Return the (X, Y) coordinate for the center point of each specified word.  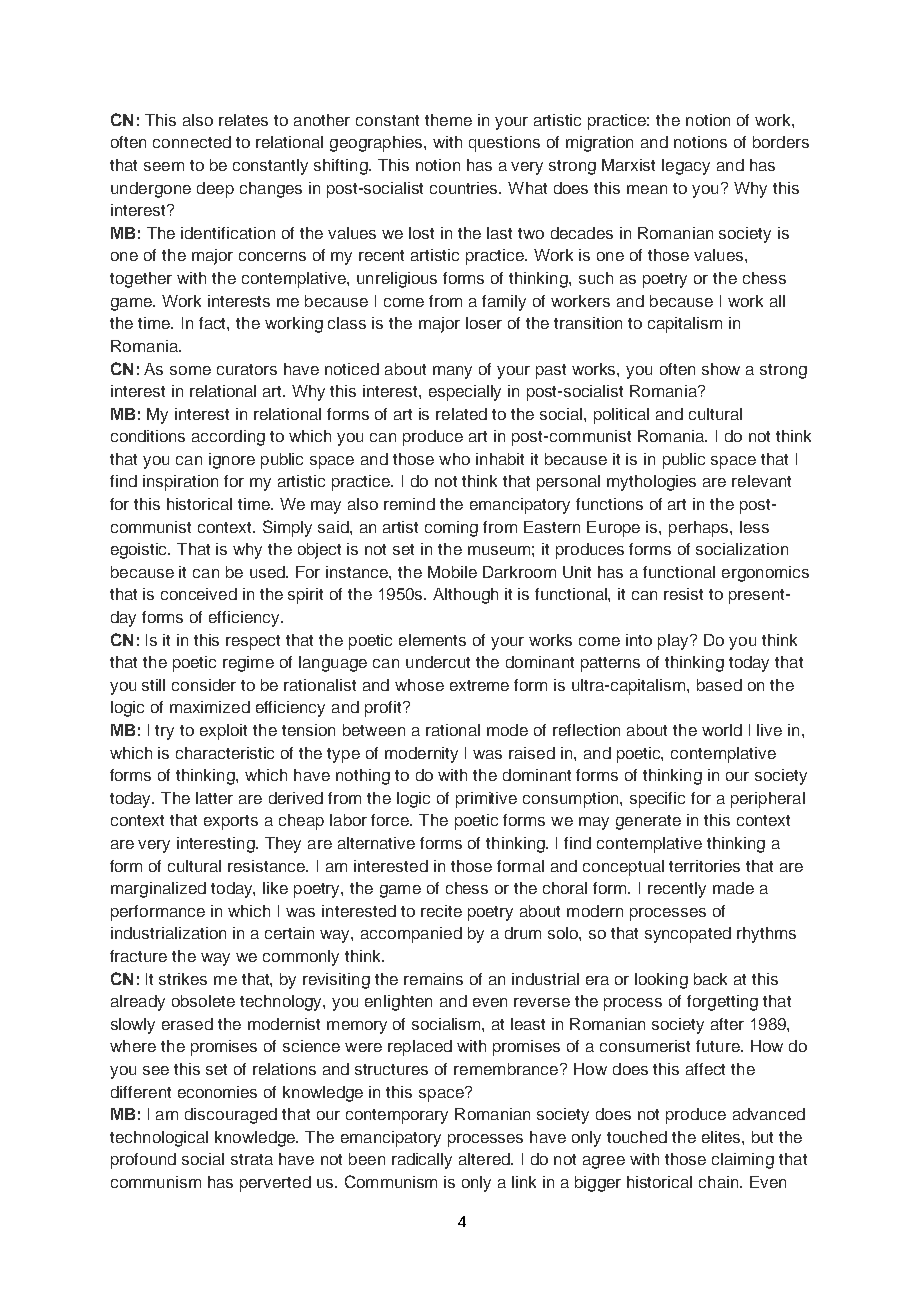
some (190, 370)
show (721, 369)
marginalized (158, 890)
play (674, 642)
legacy (686, 167)
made (733, 888)
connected (192, 142)
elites (722, 1137)
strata (252, 1159)
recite (441, 911)
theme (448, 120)
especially (465, 393)
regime (248, 664)
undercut (438, 662)
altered (485, 1159)
